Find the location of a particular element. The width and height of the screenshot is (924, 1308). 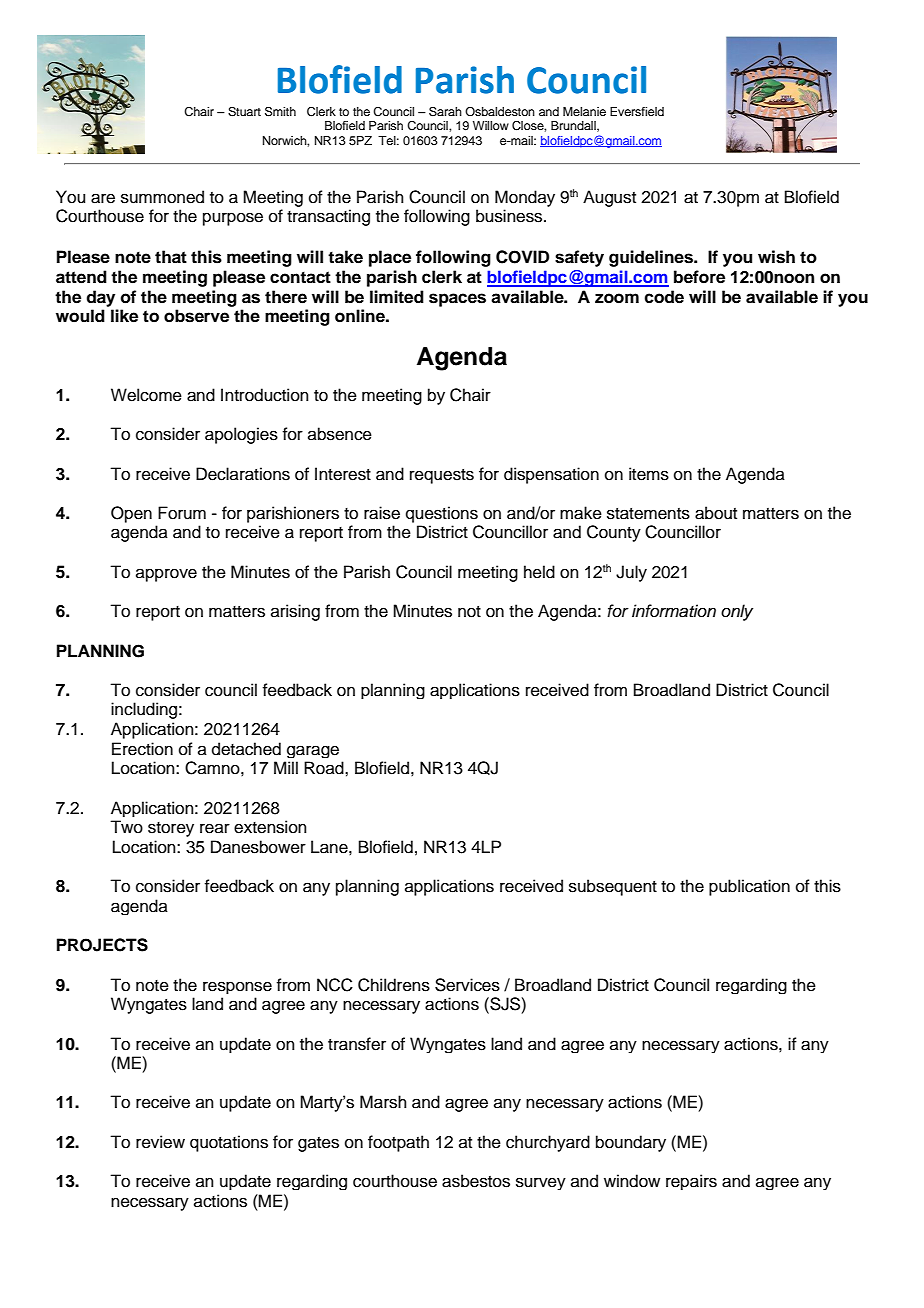

PROJECTS is located at coordinates (102, 945).
